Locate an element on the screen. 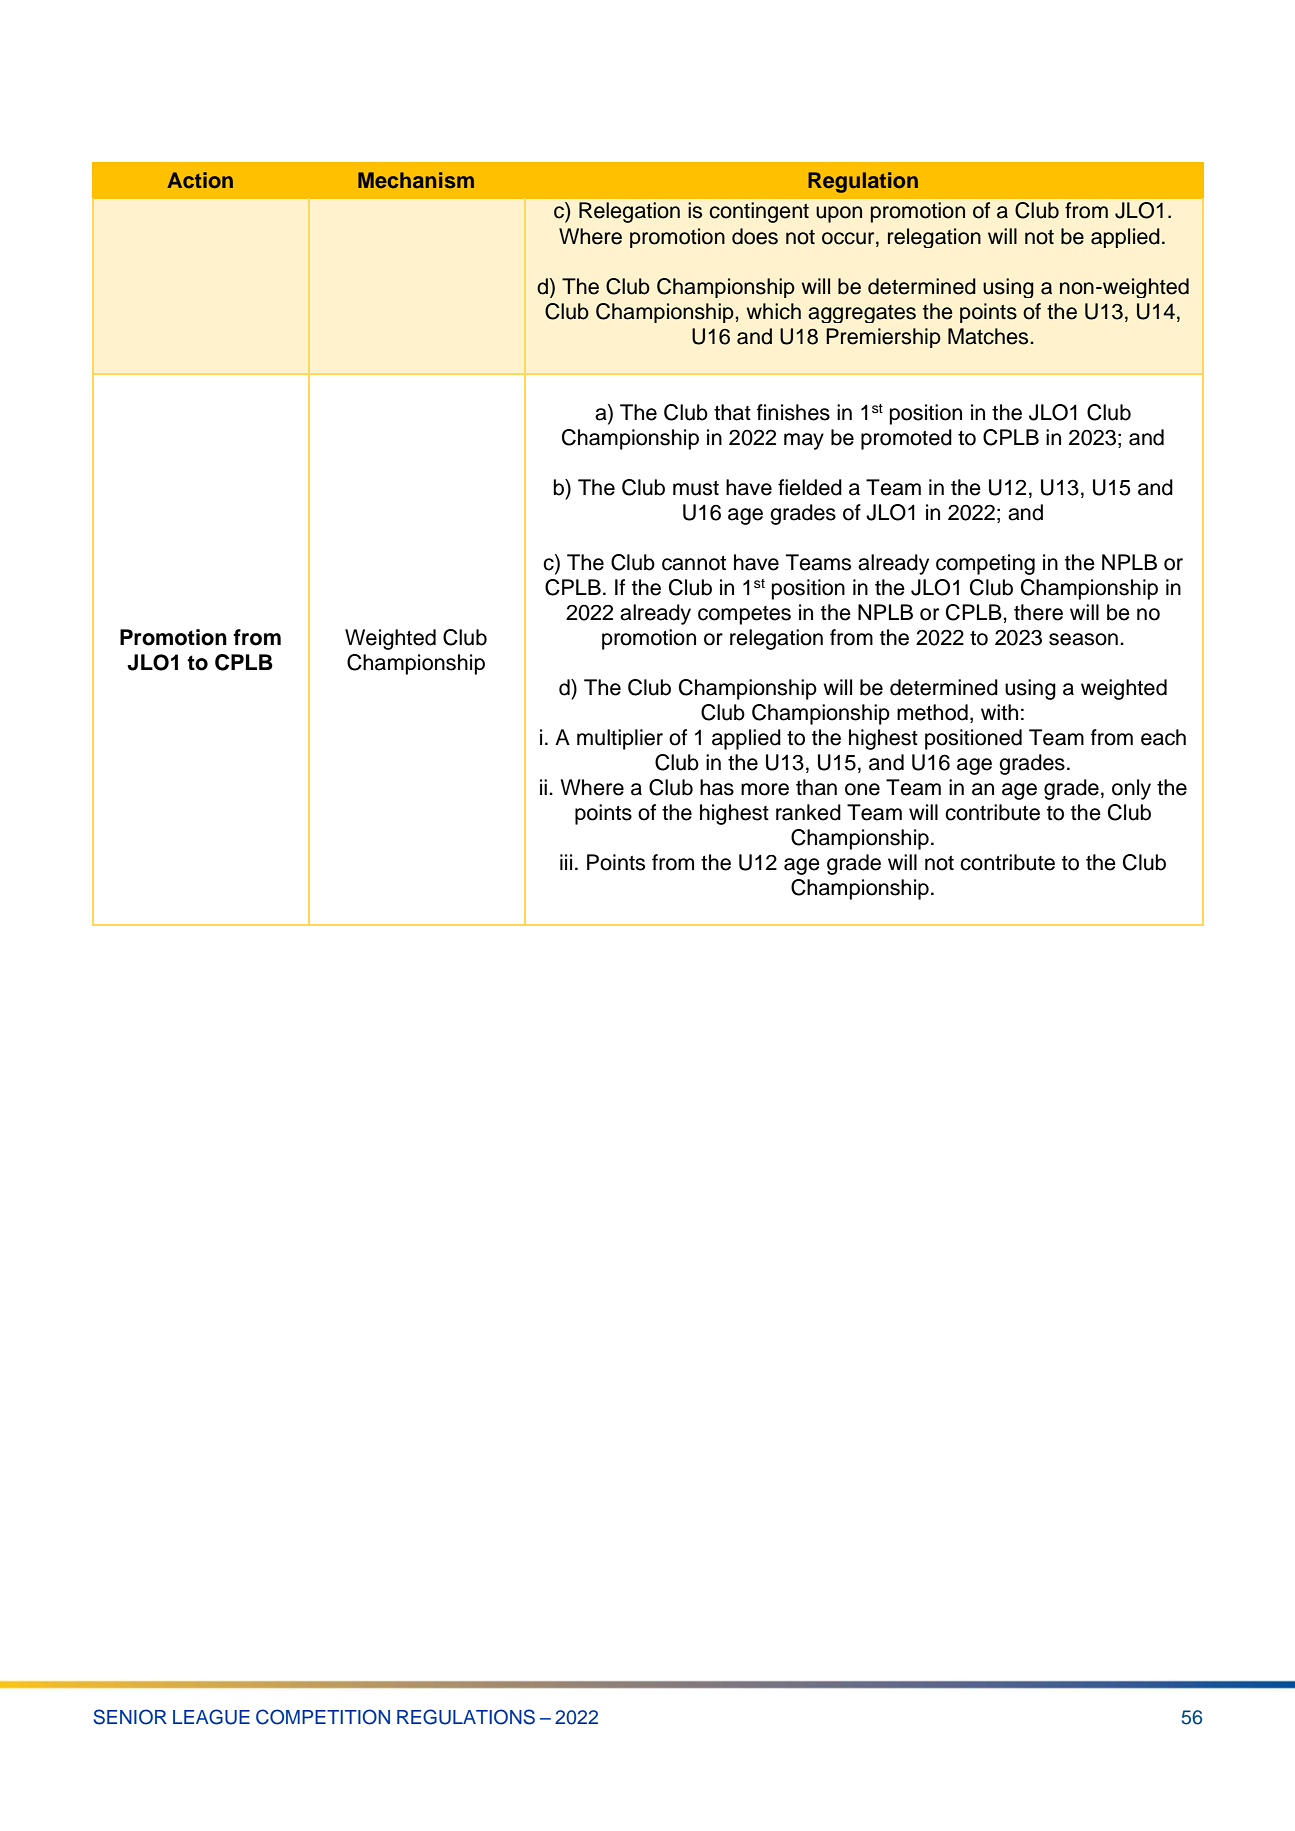  must is located at coordinates (696, 488).
